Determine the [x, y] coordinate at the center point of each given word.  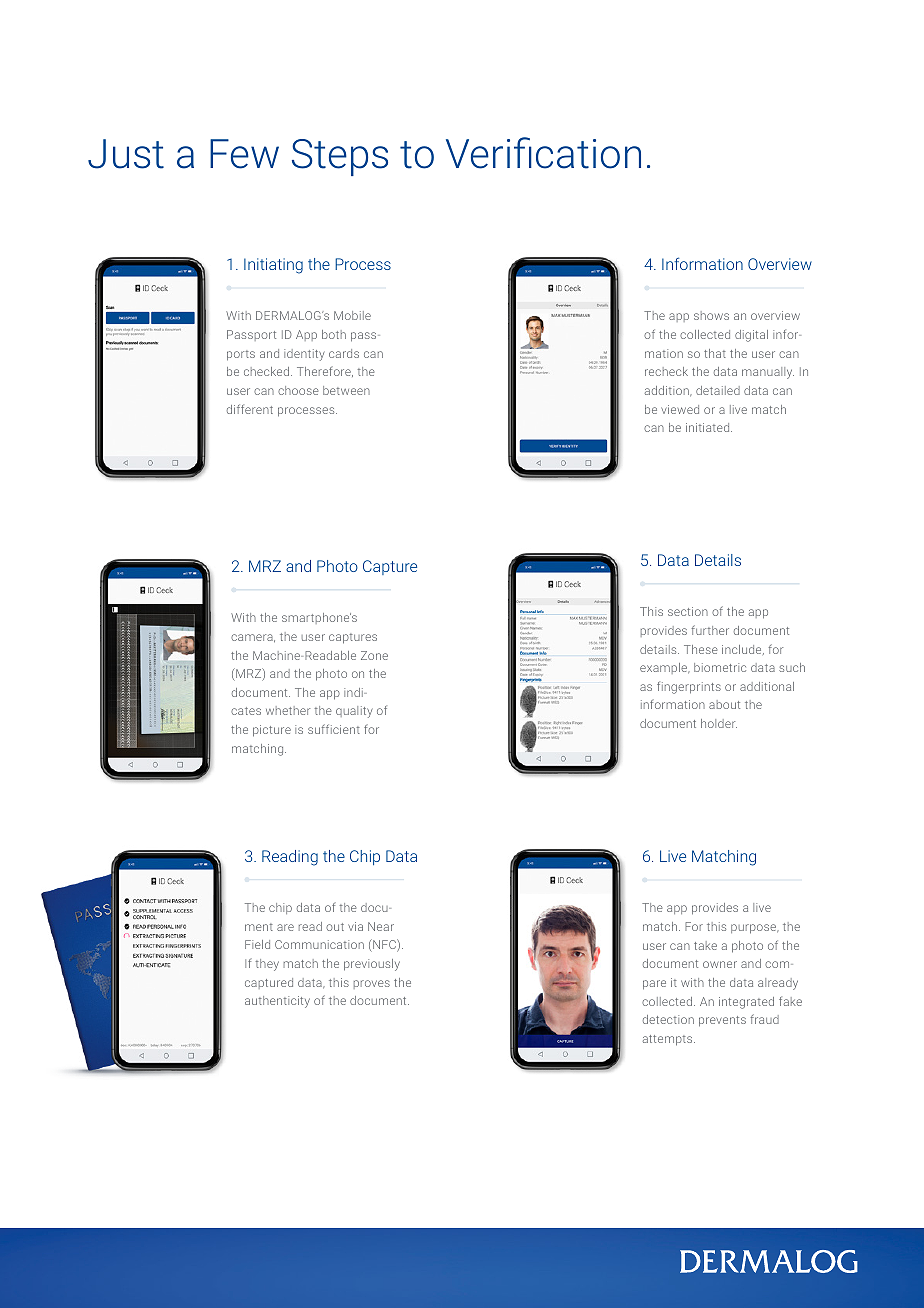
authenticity [277, 1002]
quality [354, 712]
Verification [543, 153]
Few [244, 154]
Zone [374, 655]
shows [711, 315]
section [688, 611]
